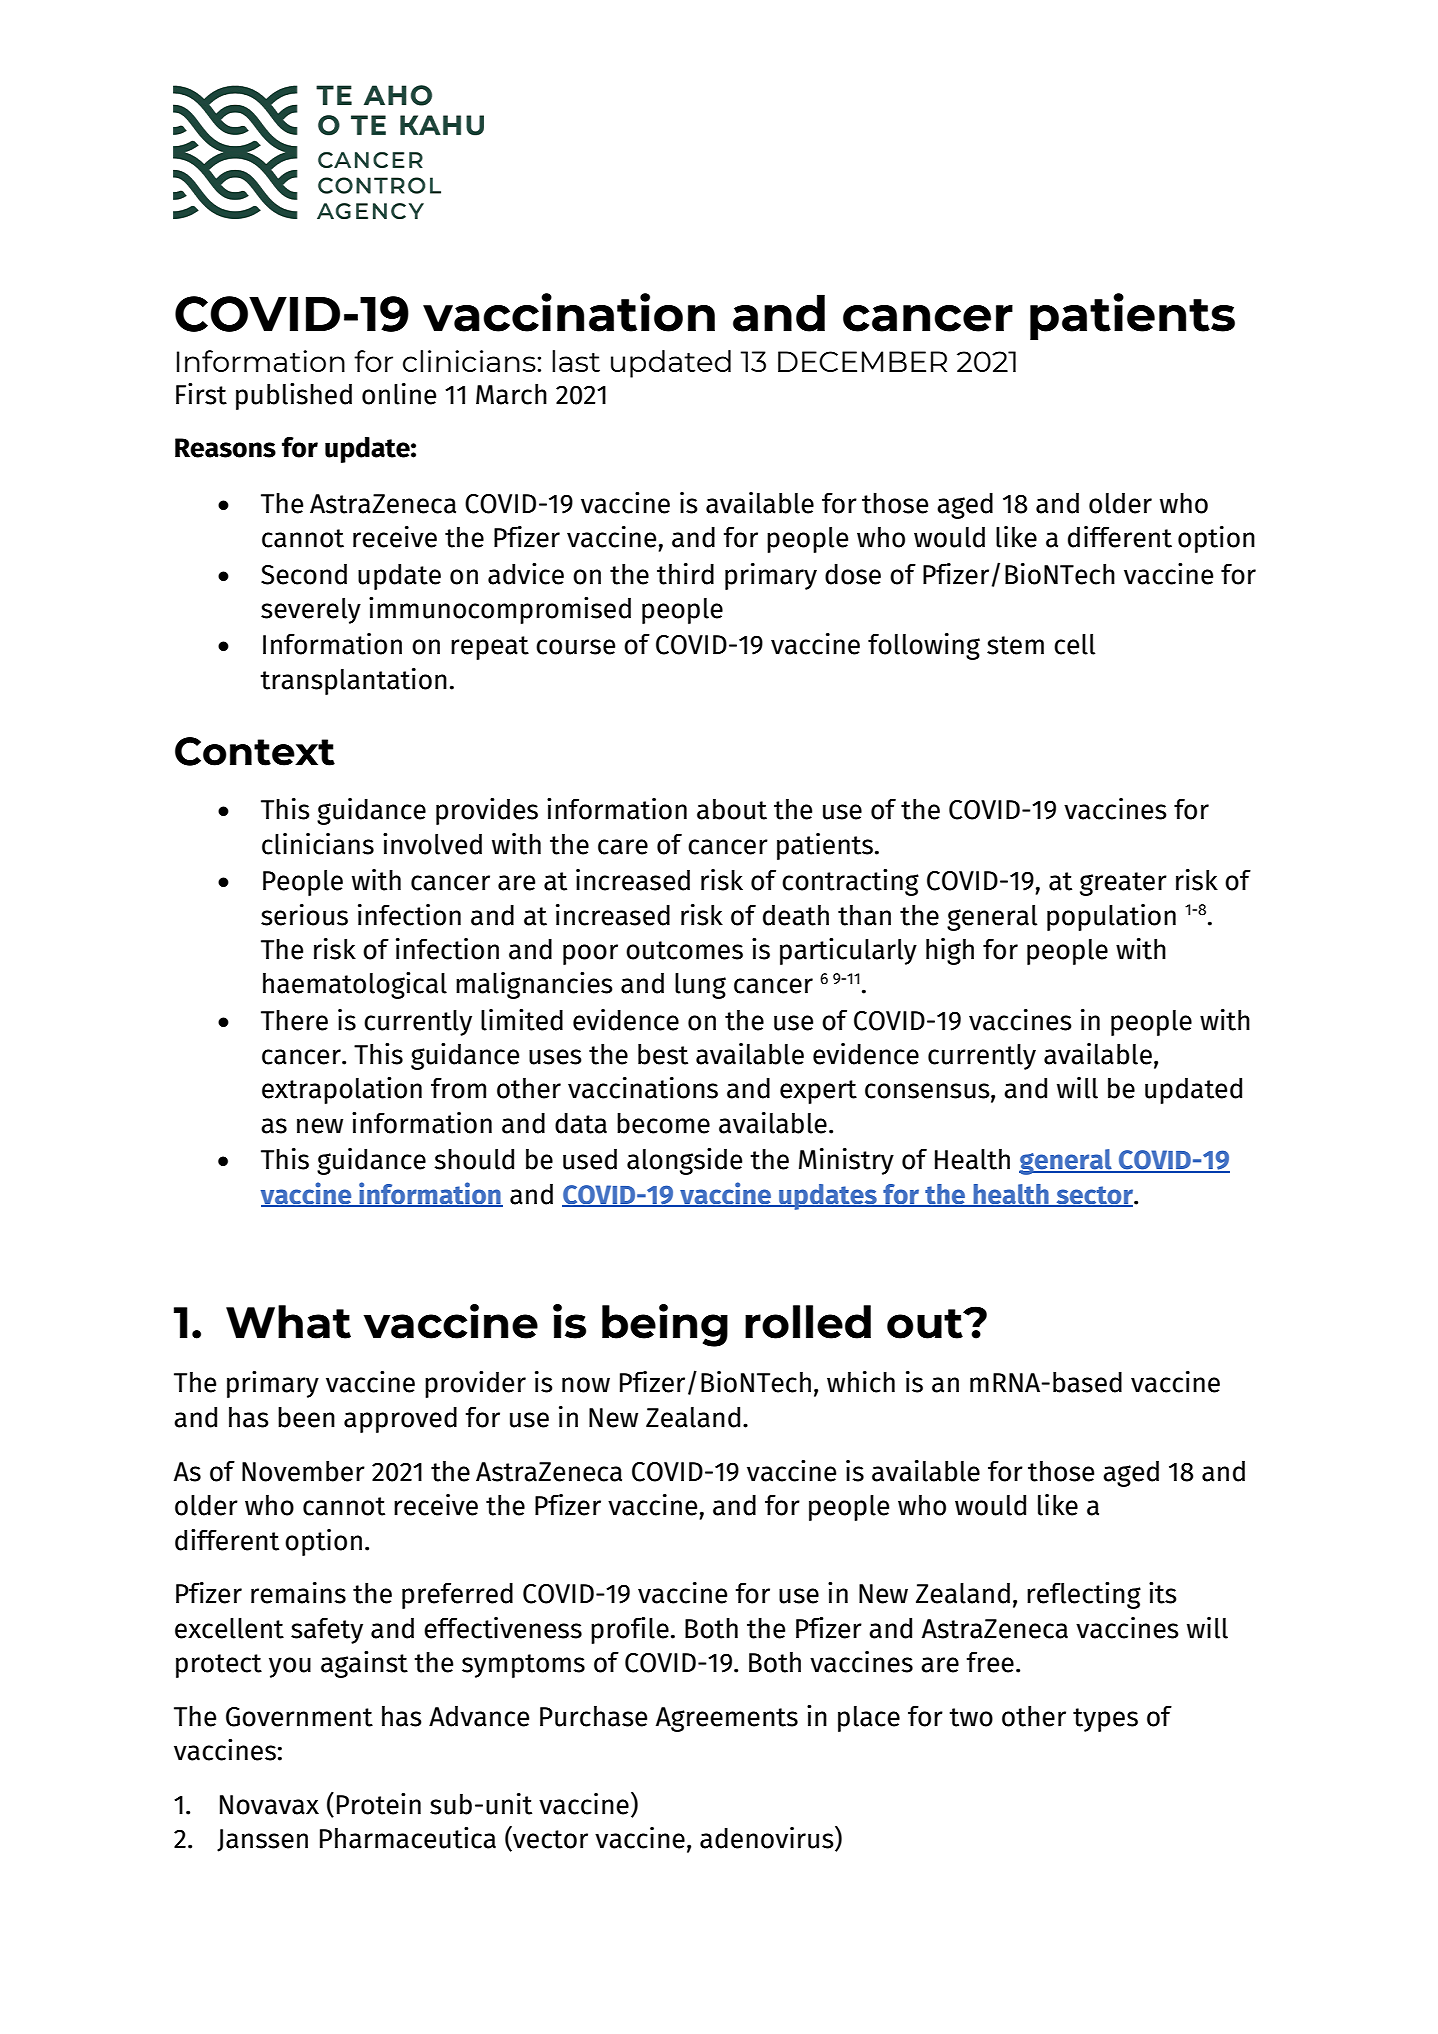 This screenshot has width=1438, height=2034. I want to click on Ministry, so click(846, 1161).
